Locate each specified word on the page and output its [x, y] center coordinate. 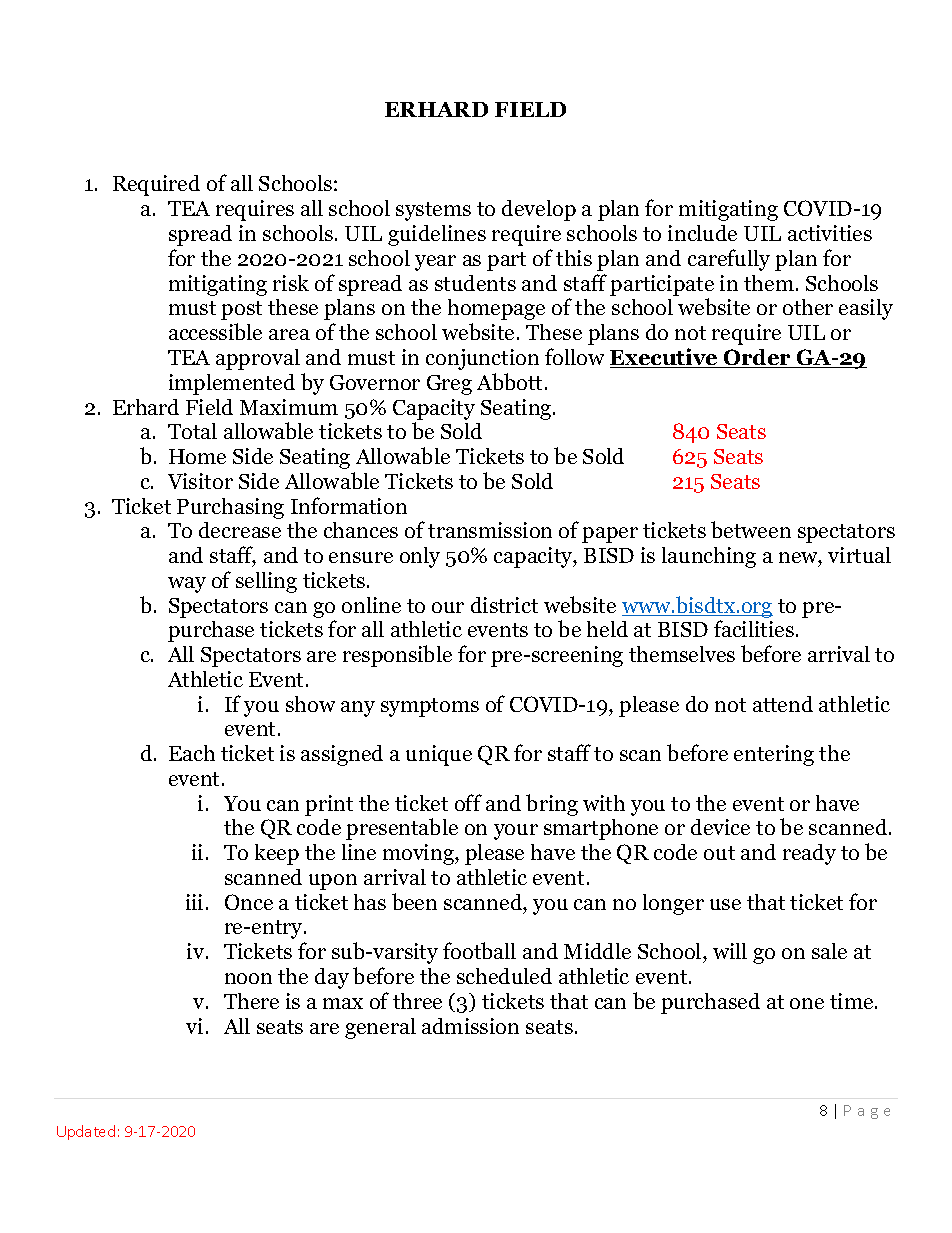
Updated [86, 1132]
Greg [449, 385]
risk [291, 283]
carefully [729, 260]
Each [192, 753]
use [725, 904]
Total [192, 431]
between [751, 529]
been [414, 901]
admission [470, 1026]
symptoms [430, 707]
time [853, 1001]
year [435, 263]
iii [194, 902]
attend [783, 704]
